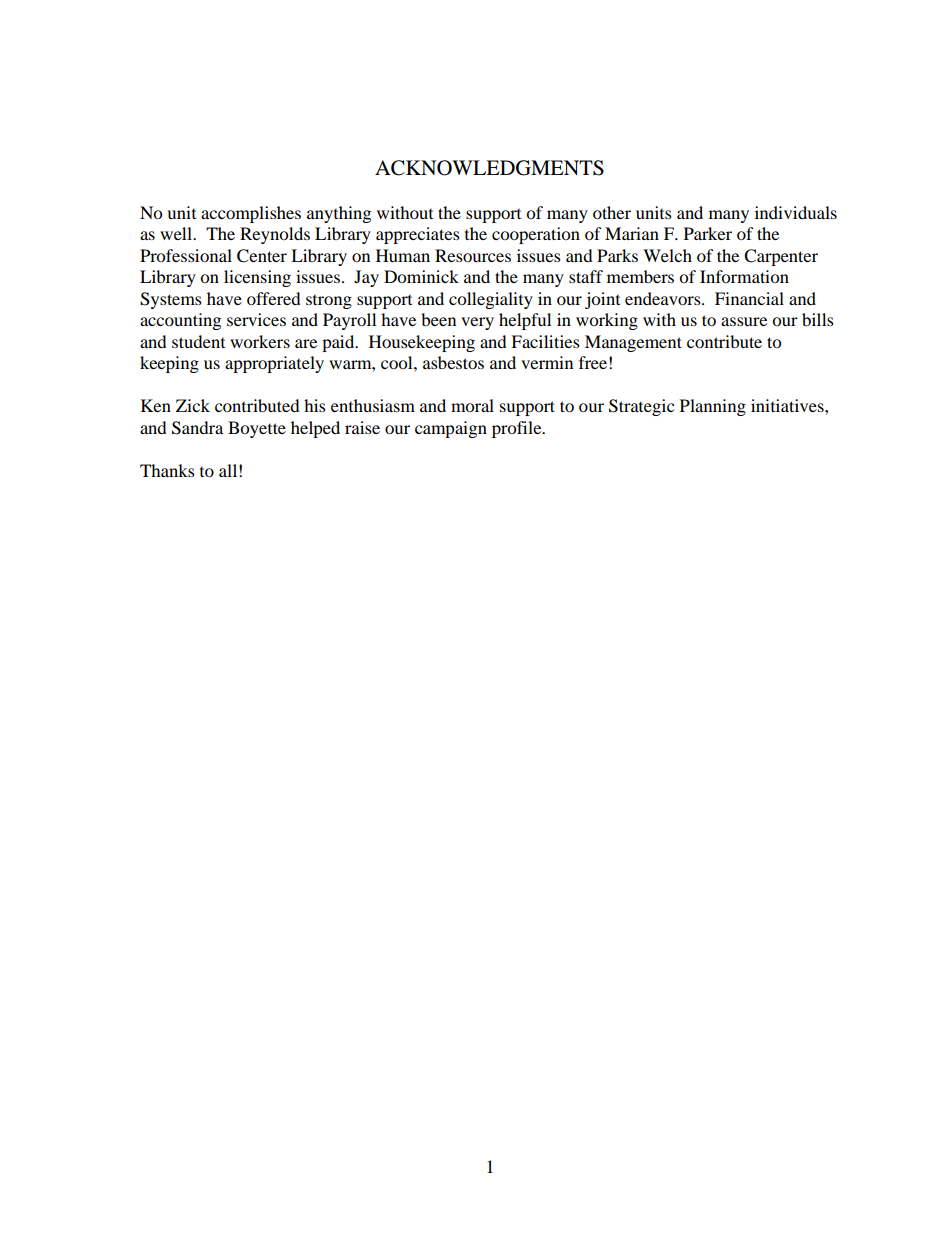 The image size is (952, 1233). I want to click on assure, so click(744, 321).
